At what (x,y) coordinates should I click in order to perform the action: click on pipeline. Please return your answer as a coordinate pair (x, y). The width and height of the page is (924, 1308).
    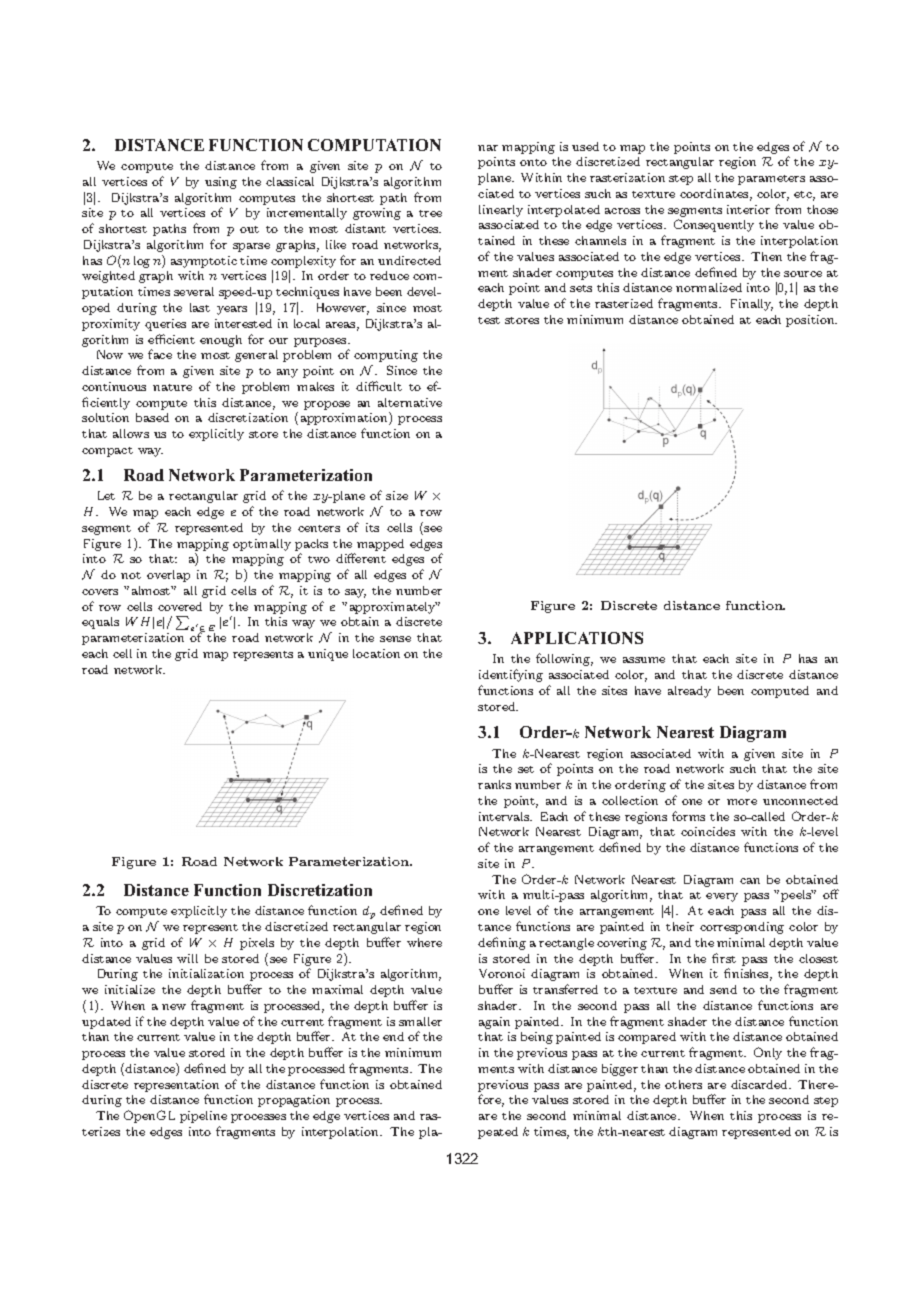
    Looking at the image, I should click on (203, 1117).
